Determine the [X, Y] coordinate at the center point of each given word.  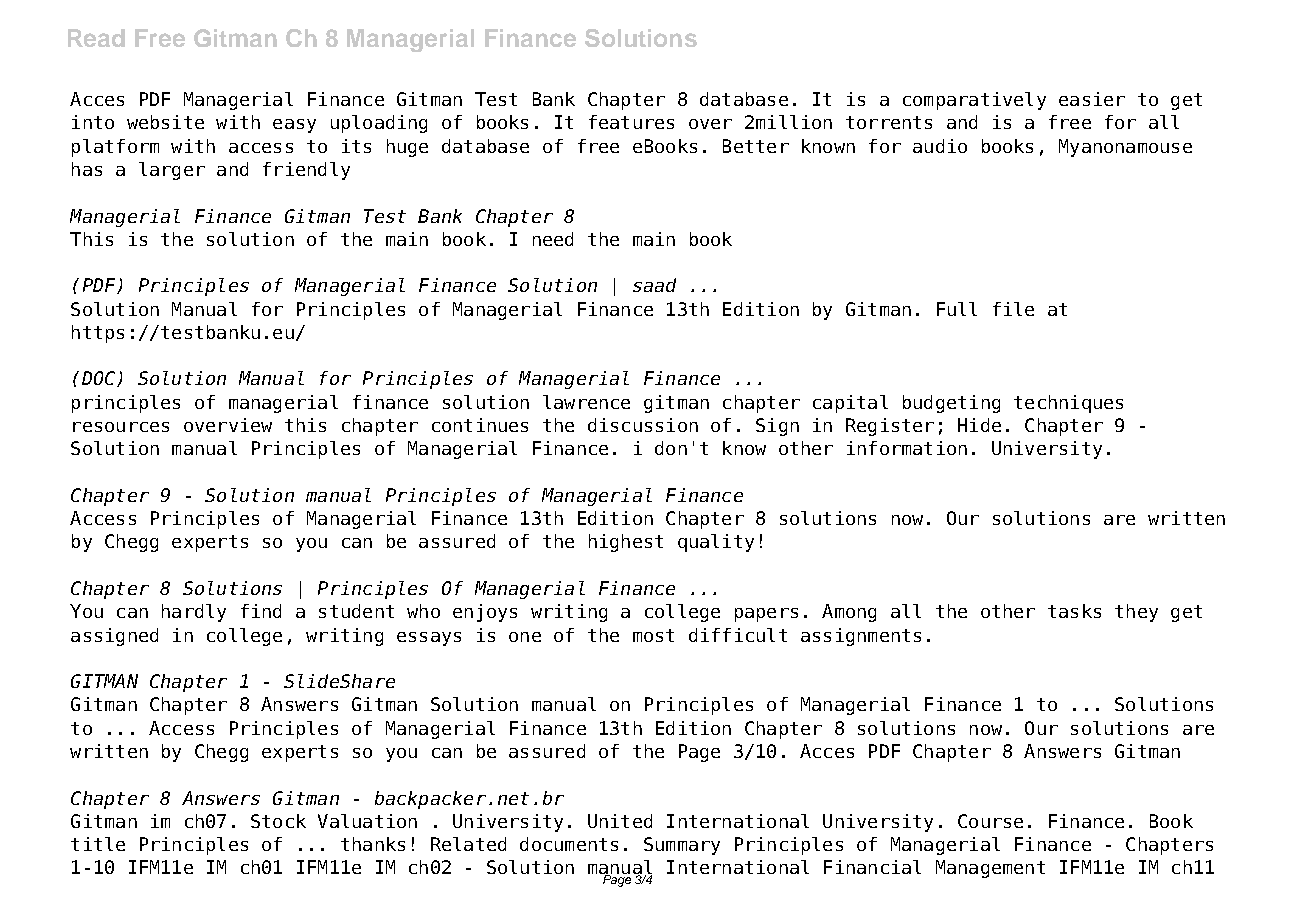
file [1013, 309]
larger [172, 171]
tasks [1074, 611]
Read [96, 38]
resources [121, 427]
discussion [643, 425]
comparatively [974, 101]
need [553, 239]
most [653, 635]
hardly [194, 613]
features [631, 122]
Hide [979, 425]
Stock [278, 821]
